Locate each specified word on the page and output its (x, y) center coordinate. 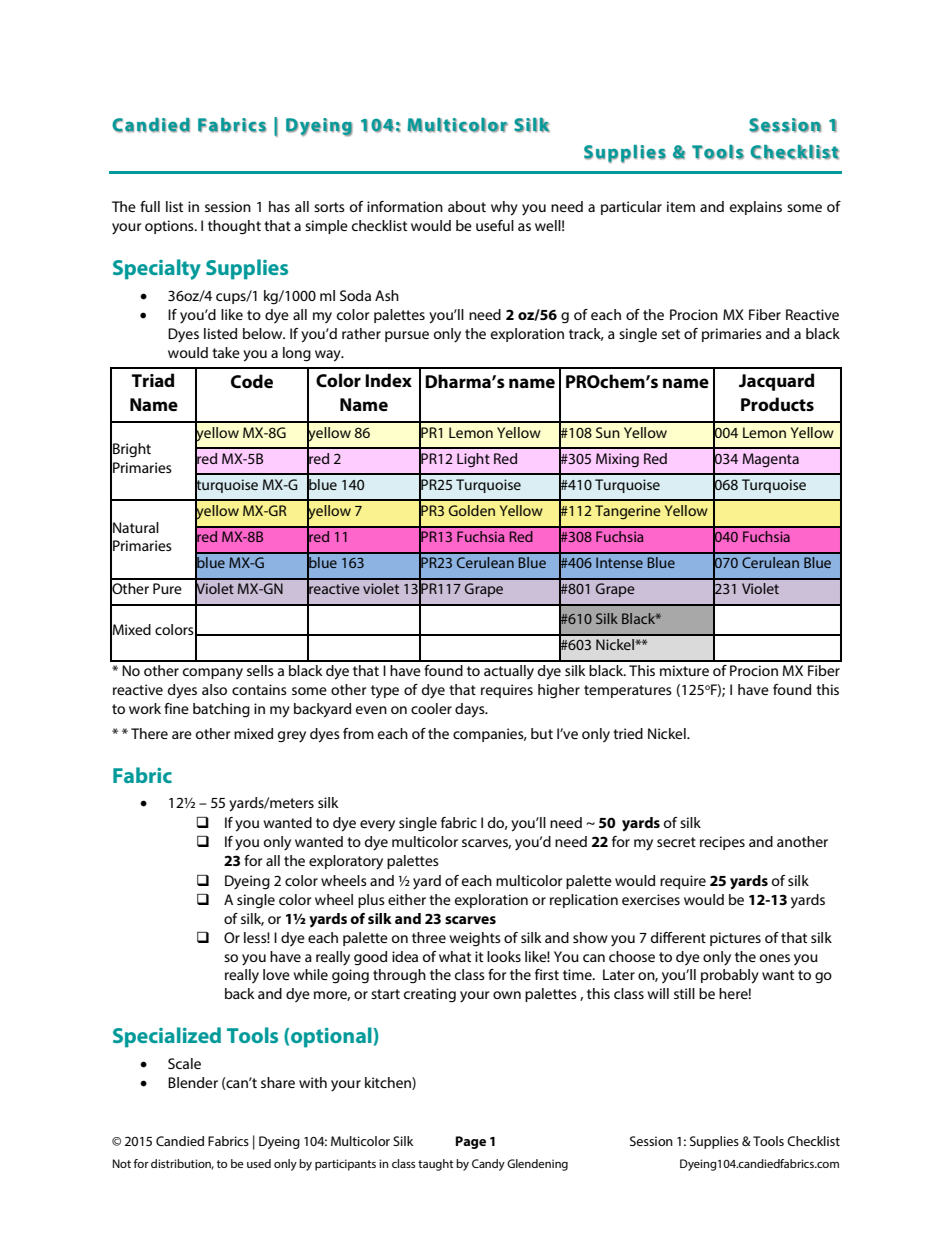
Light (473, 460)
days (471, 710)
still (684, 993)
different (678, 937)
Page (470, 1142)
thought (234, 227)
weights (475, 939)
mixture (684, 670)
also (214, 689)
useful (495, 225)
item (681, 206)
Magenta (771, 460)
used (259, 1163)
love (276, 974)
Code (252, 381)
